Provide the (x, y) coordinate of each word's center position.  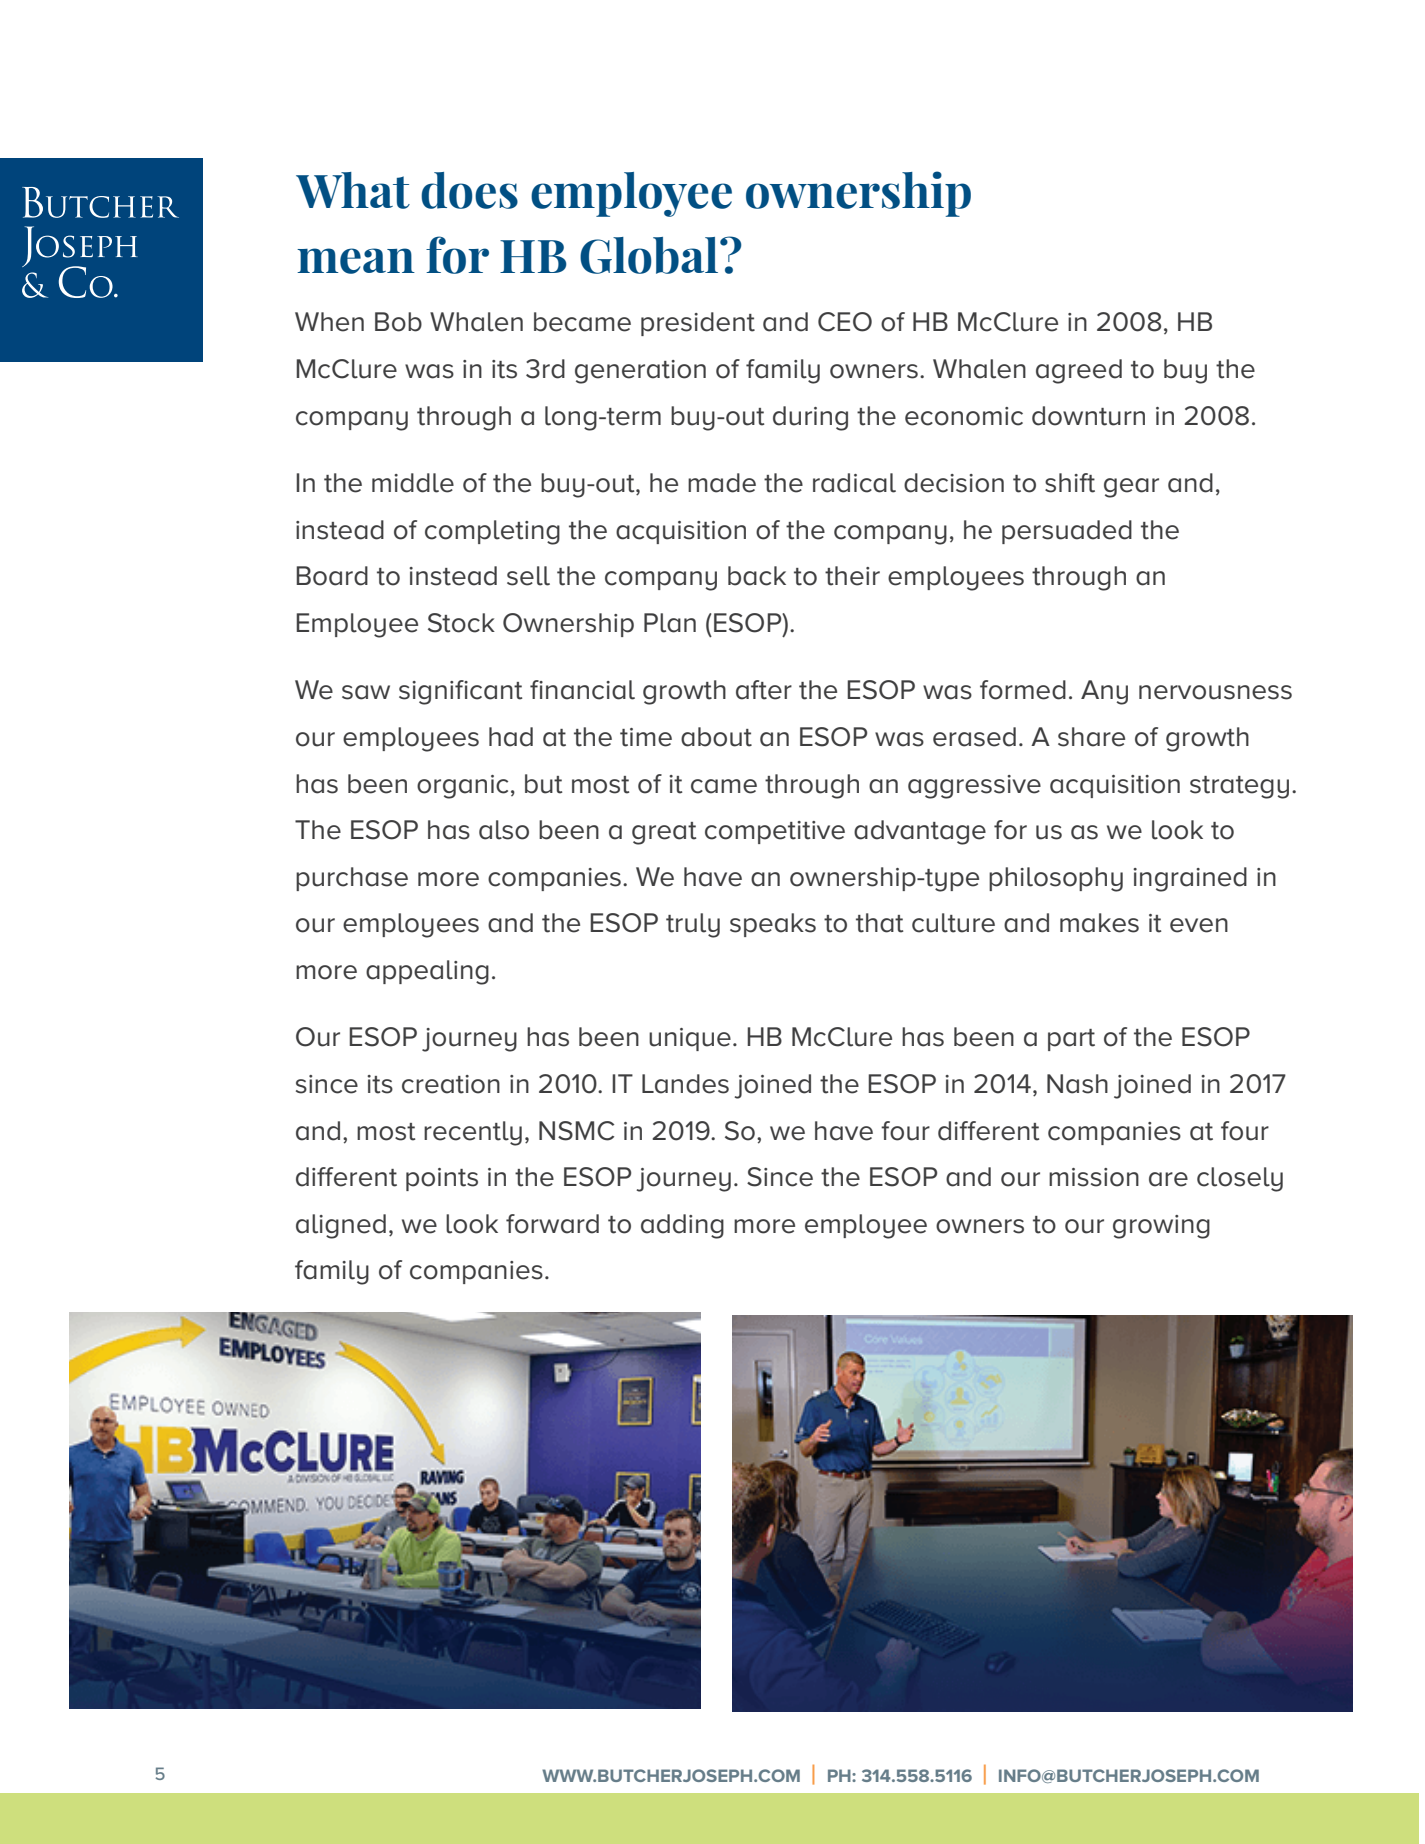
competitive (775, 832)
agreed (1079, 371)
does (469, 190)
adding (682, 1226)
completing (492, 532)
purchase (352, 879)
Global (650, 255)
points (442, 1179)
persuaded (1067, 532)
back (757, 576)
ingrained (1190, 879)
